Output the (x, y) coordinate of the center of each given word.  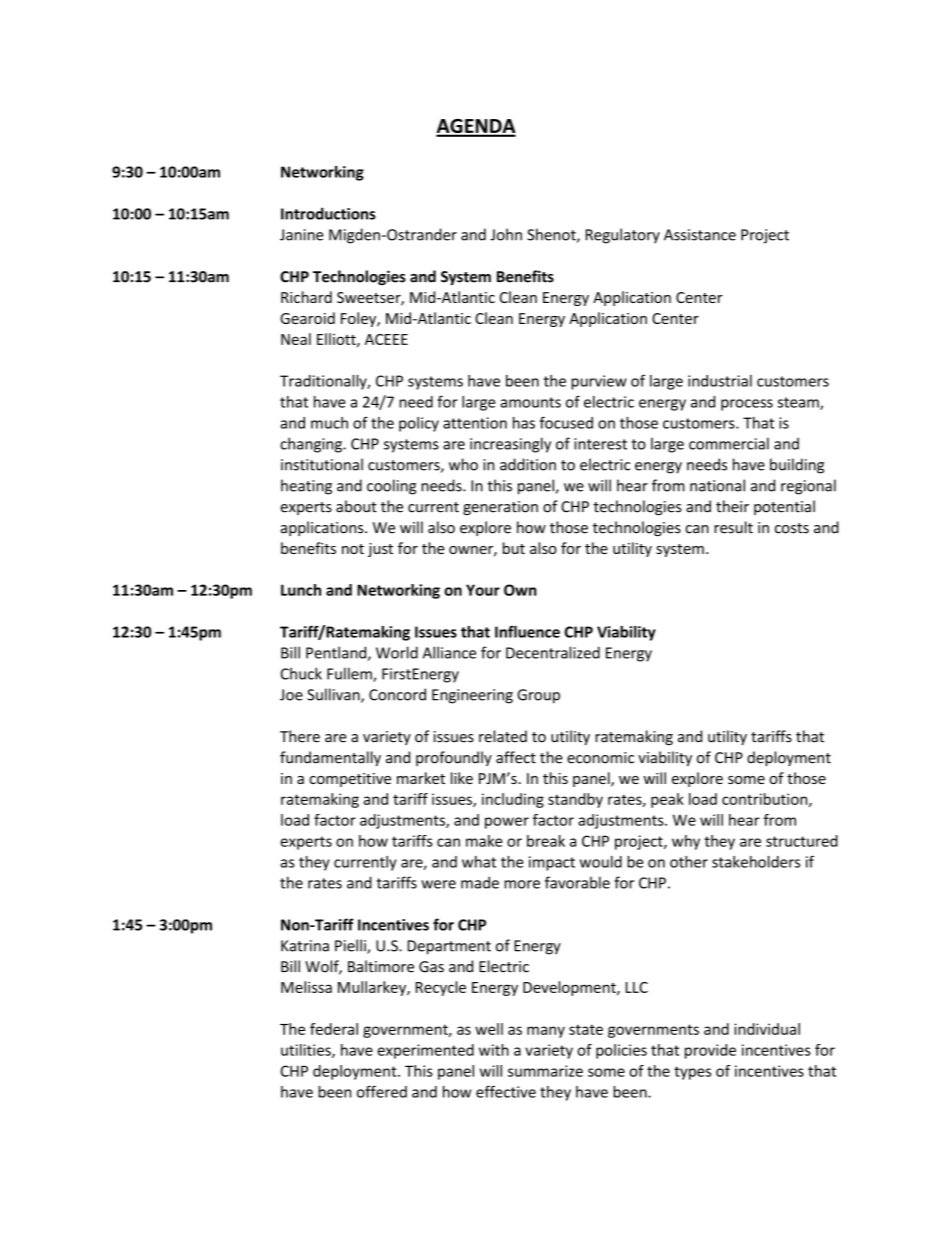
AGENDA (476, 127)
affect (516, 757)
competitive (350, 780)
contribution (766, 800)
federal (334, 1029)
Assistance (700, 235)
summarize (545, 1071)
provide (710, 1051)
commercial (729, 443)
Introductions (328, 213)
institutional (322, 464)
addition (528, 464)
